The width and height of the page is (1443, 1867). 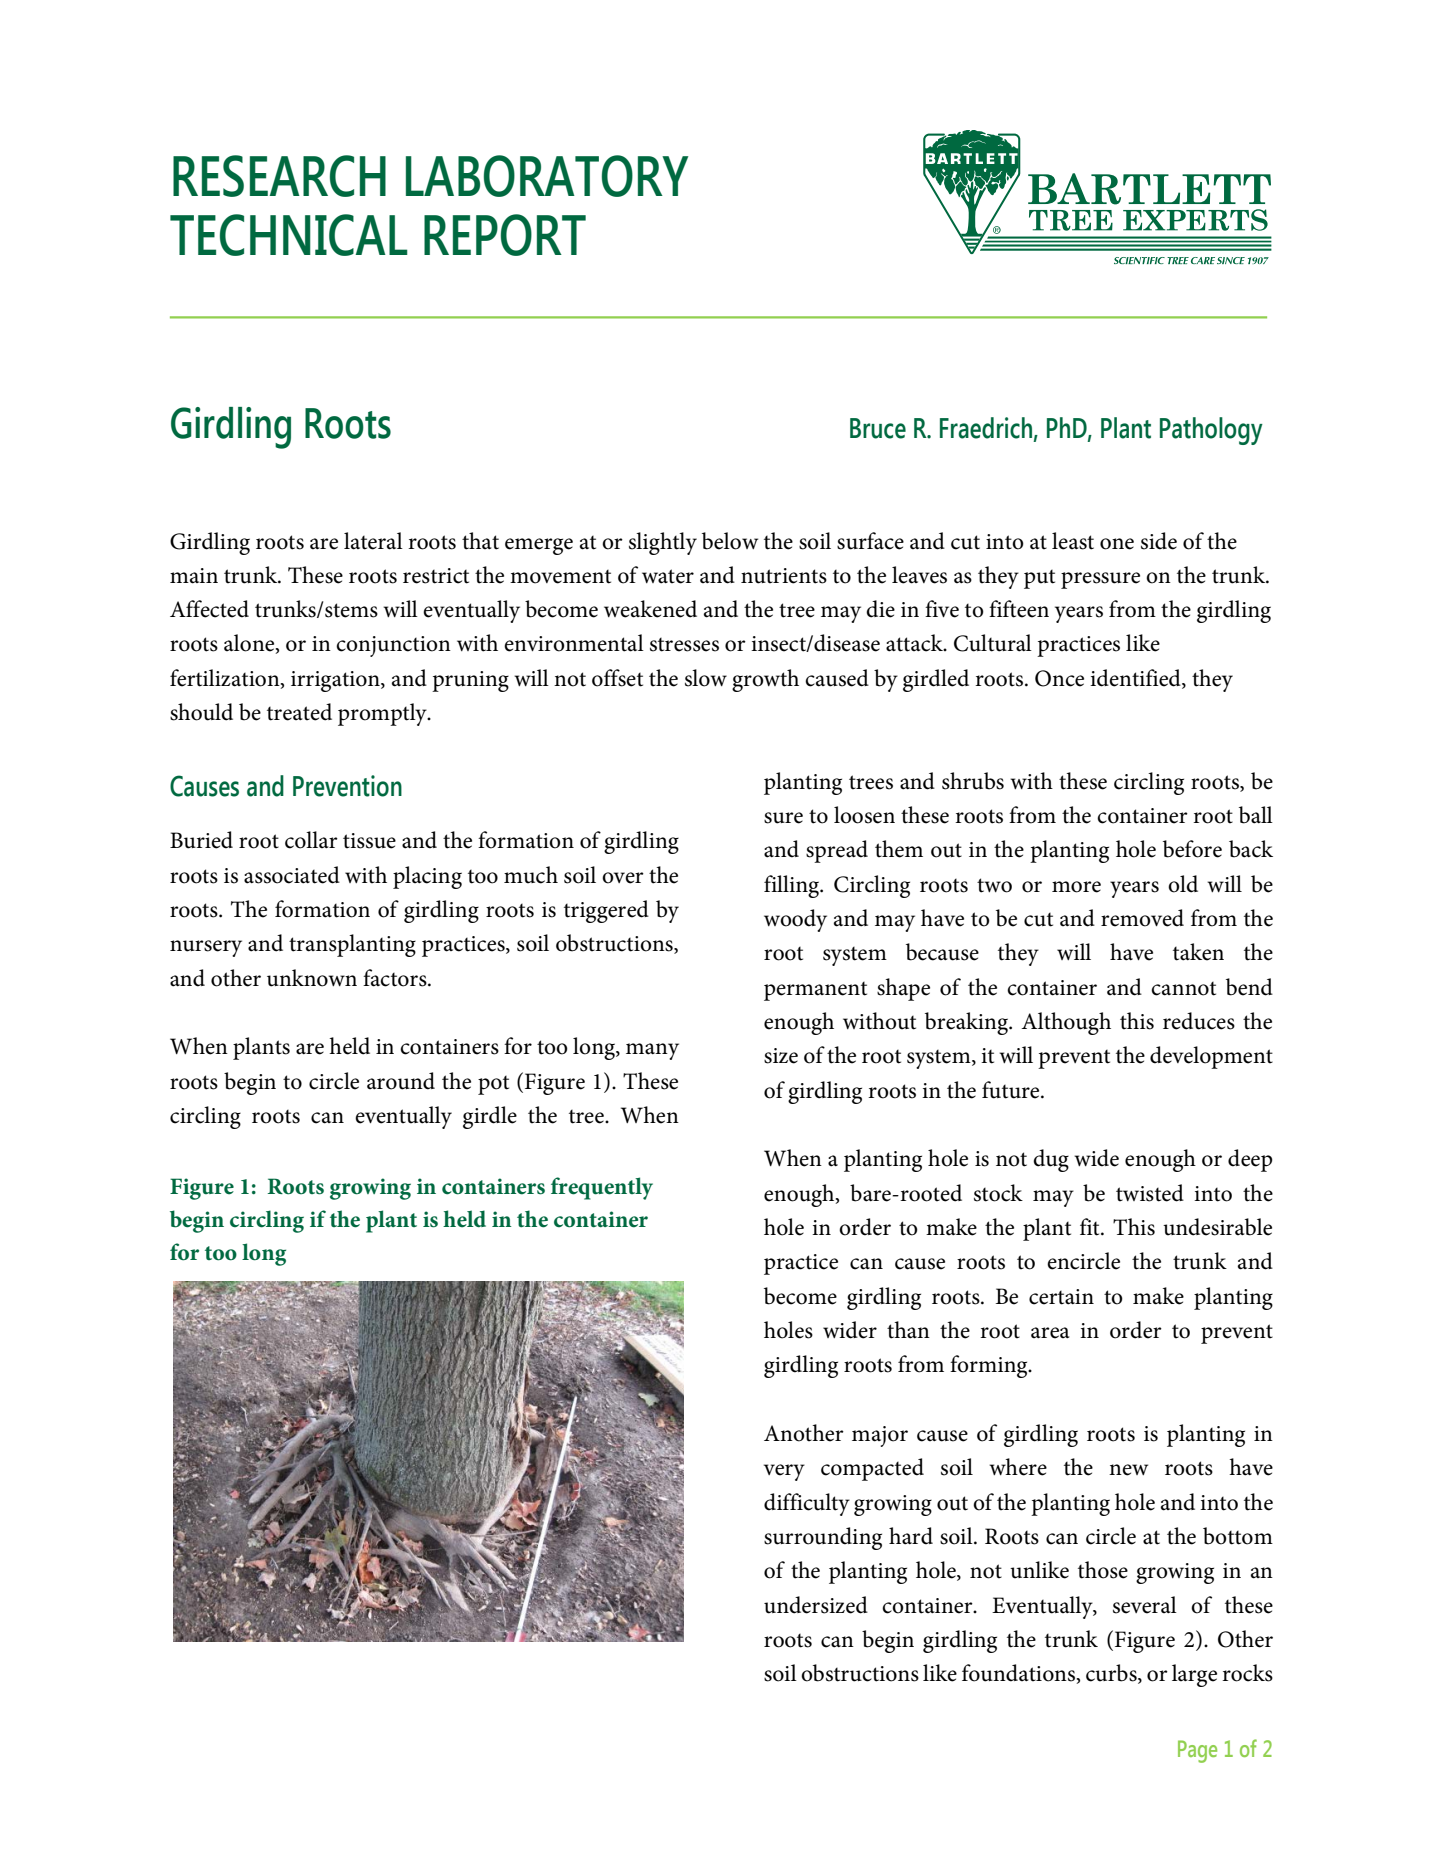 What do you see at coordinates (795, 920) in the page?
I see `woody` at bounding box center [795, 920].
